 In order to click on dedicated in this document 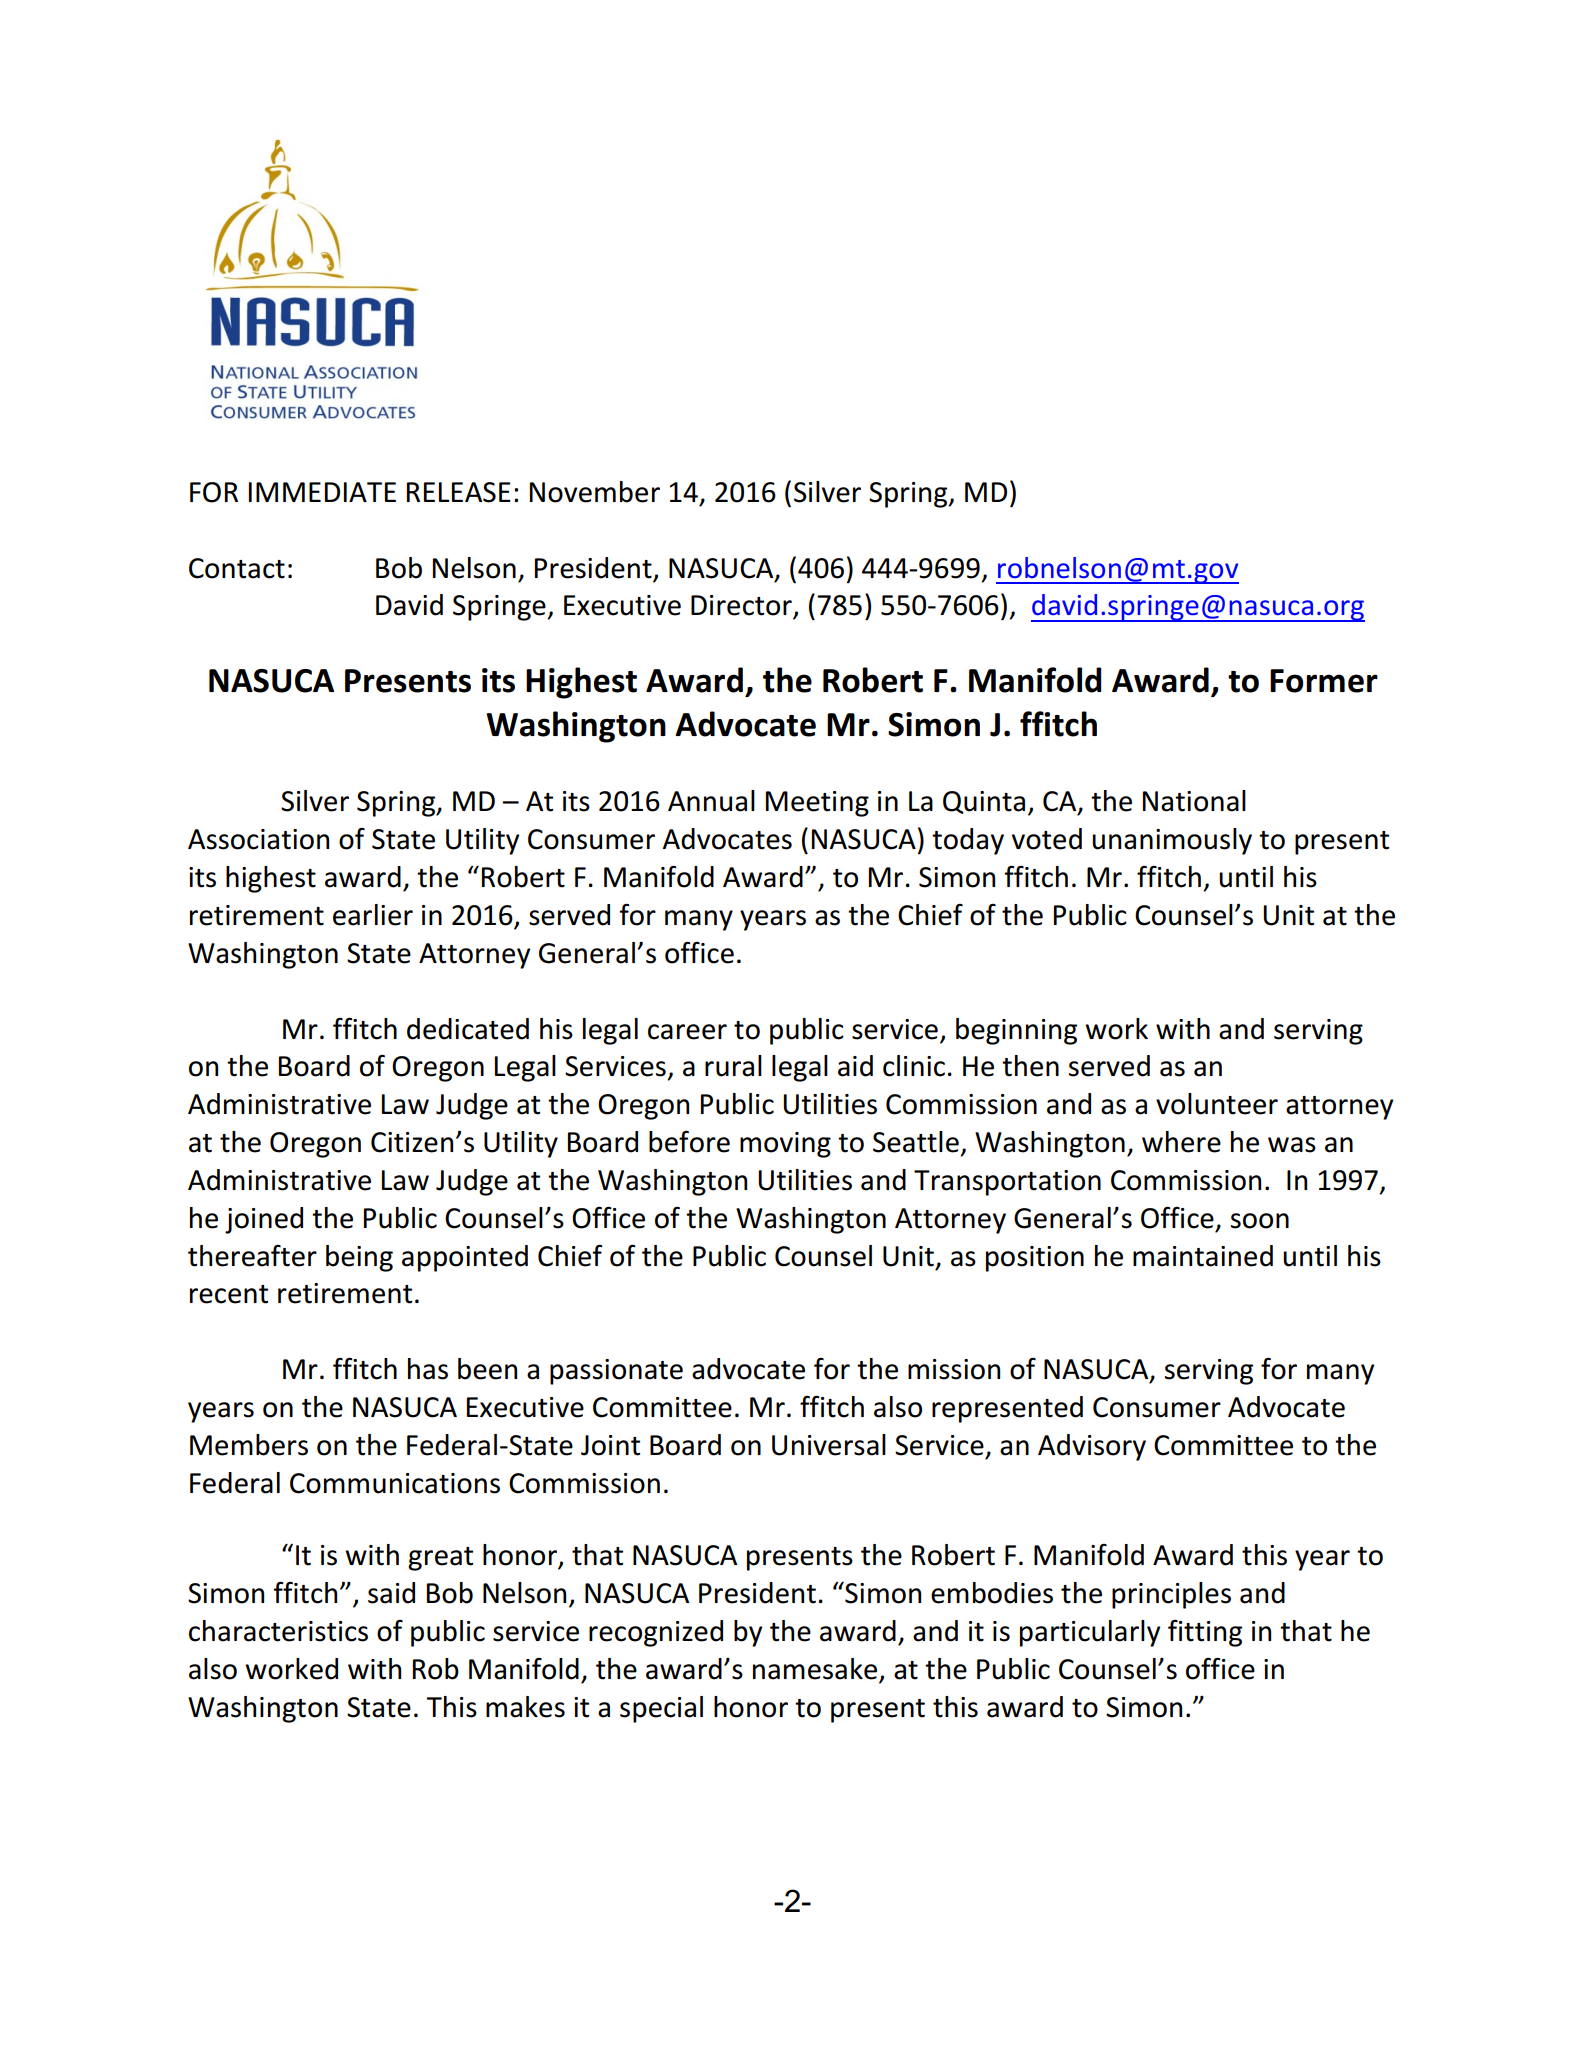, I will do `click(468, 1029)`.
